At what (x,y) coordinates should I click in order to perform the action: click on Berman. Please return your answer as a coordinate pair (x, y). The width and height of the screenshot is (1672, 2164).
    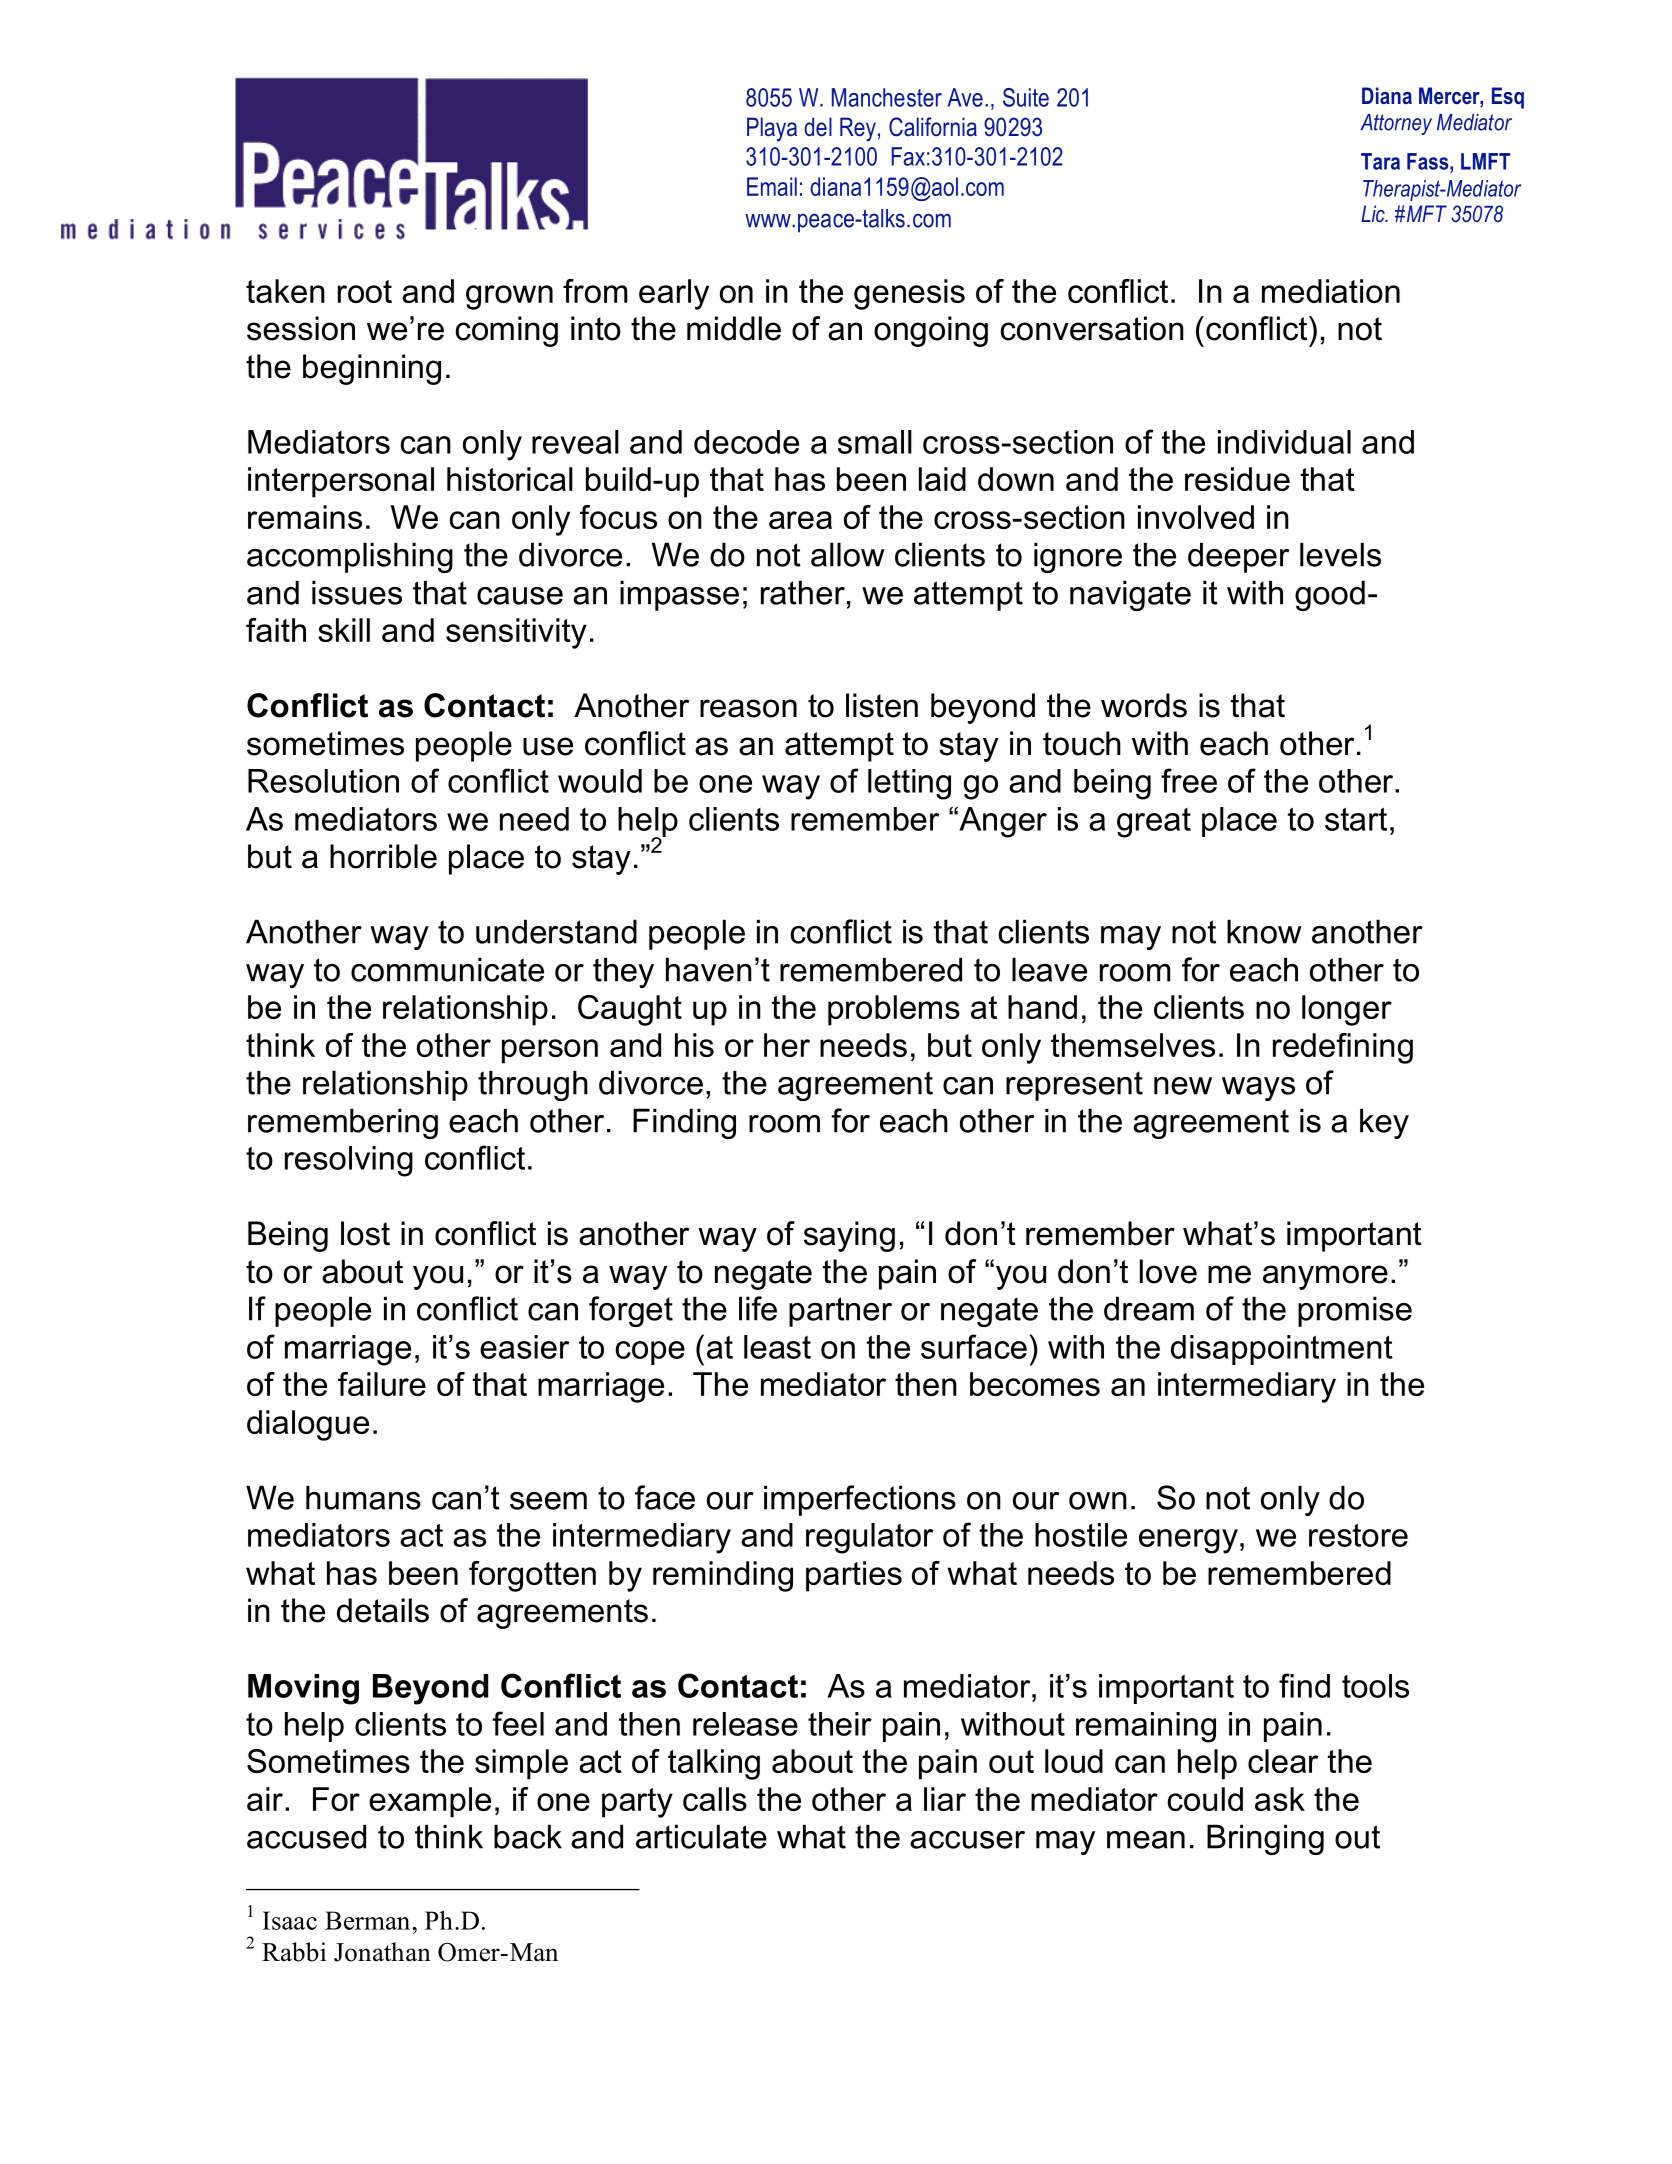
    Looking at the image, I should click on (369, 1920).
